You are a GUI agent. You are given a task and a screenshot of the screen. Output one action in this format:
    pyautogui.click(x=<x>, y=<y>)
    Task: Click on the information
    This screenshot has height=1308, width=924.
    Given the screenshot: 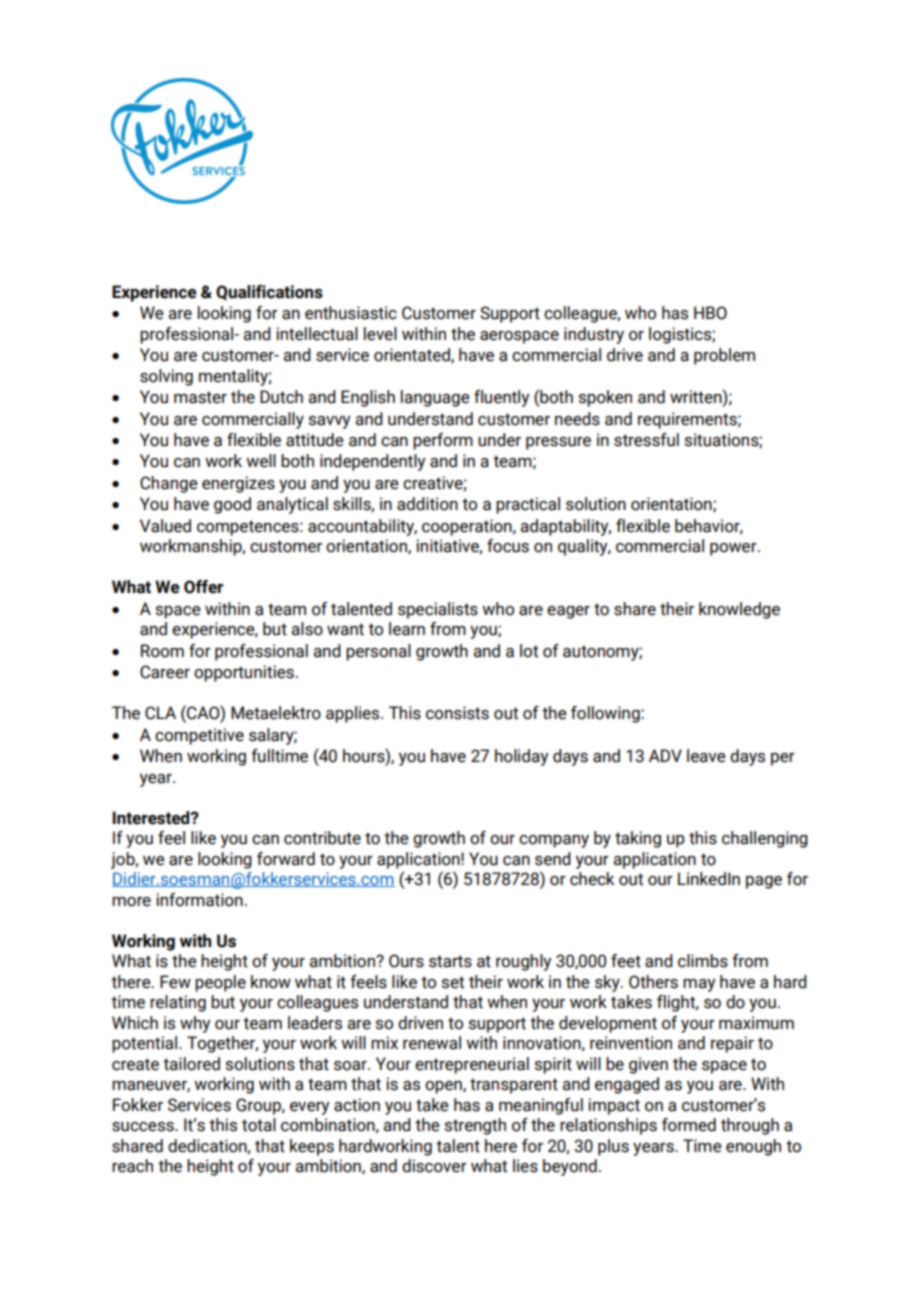 What is the action you would take?
    pyautogui.click(x=199, y=900)
